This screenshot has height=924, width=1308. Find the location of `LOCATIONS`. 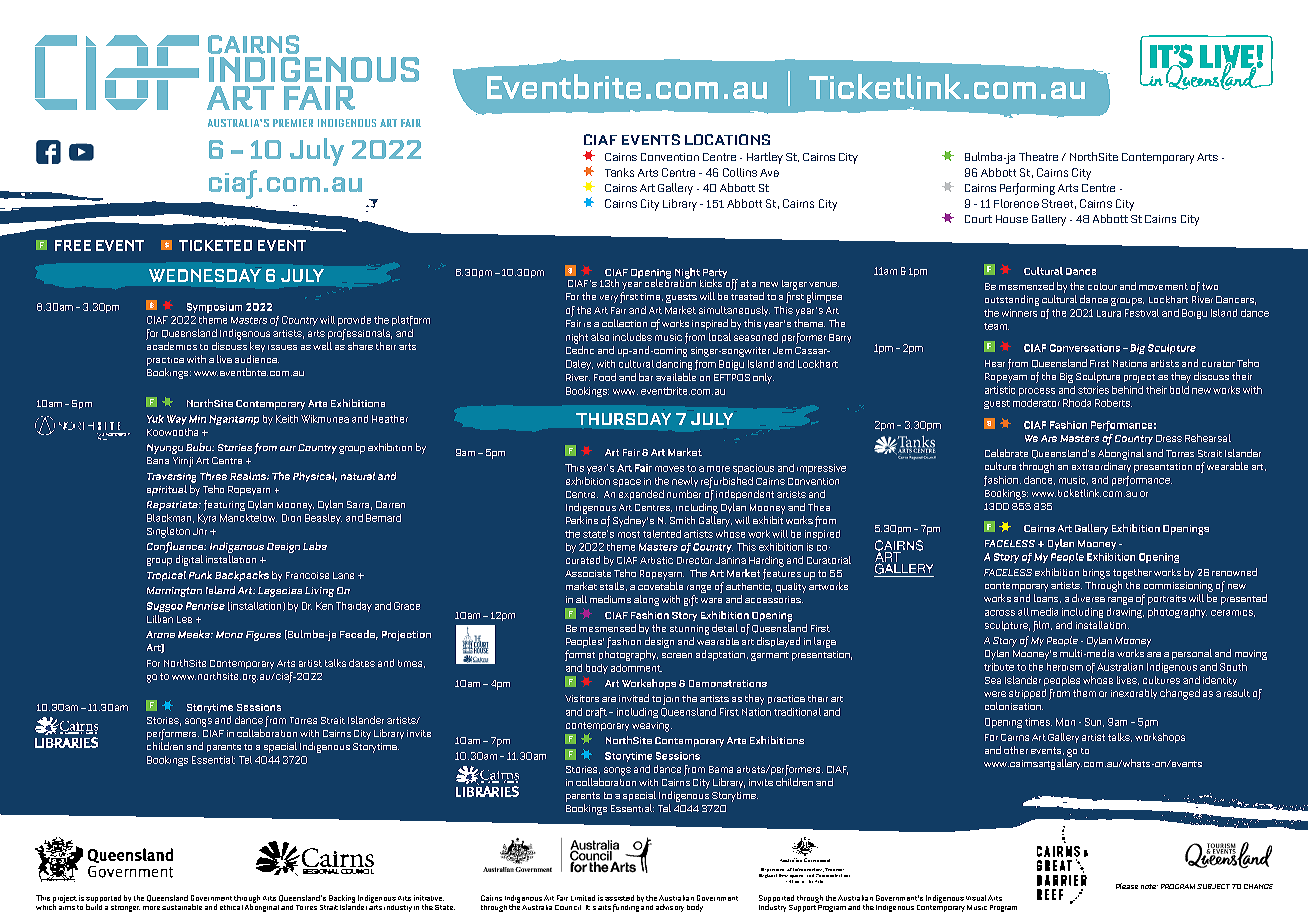

LOCATIONS is located at coordinates (727, 139).
